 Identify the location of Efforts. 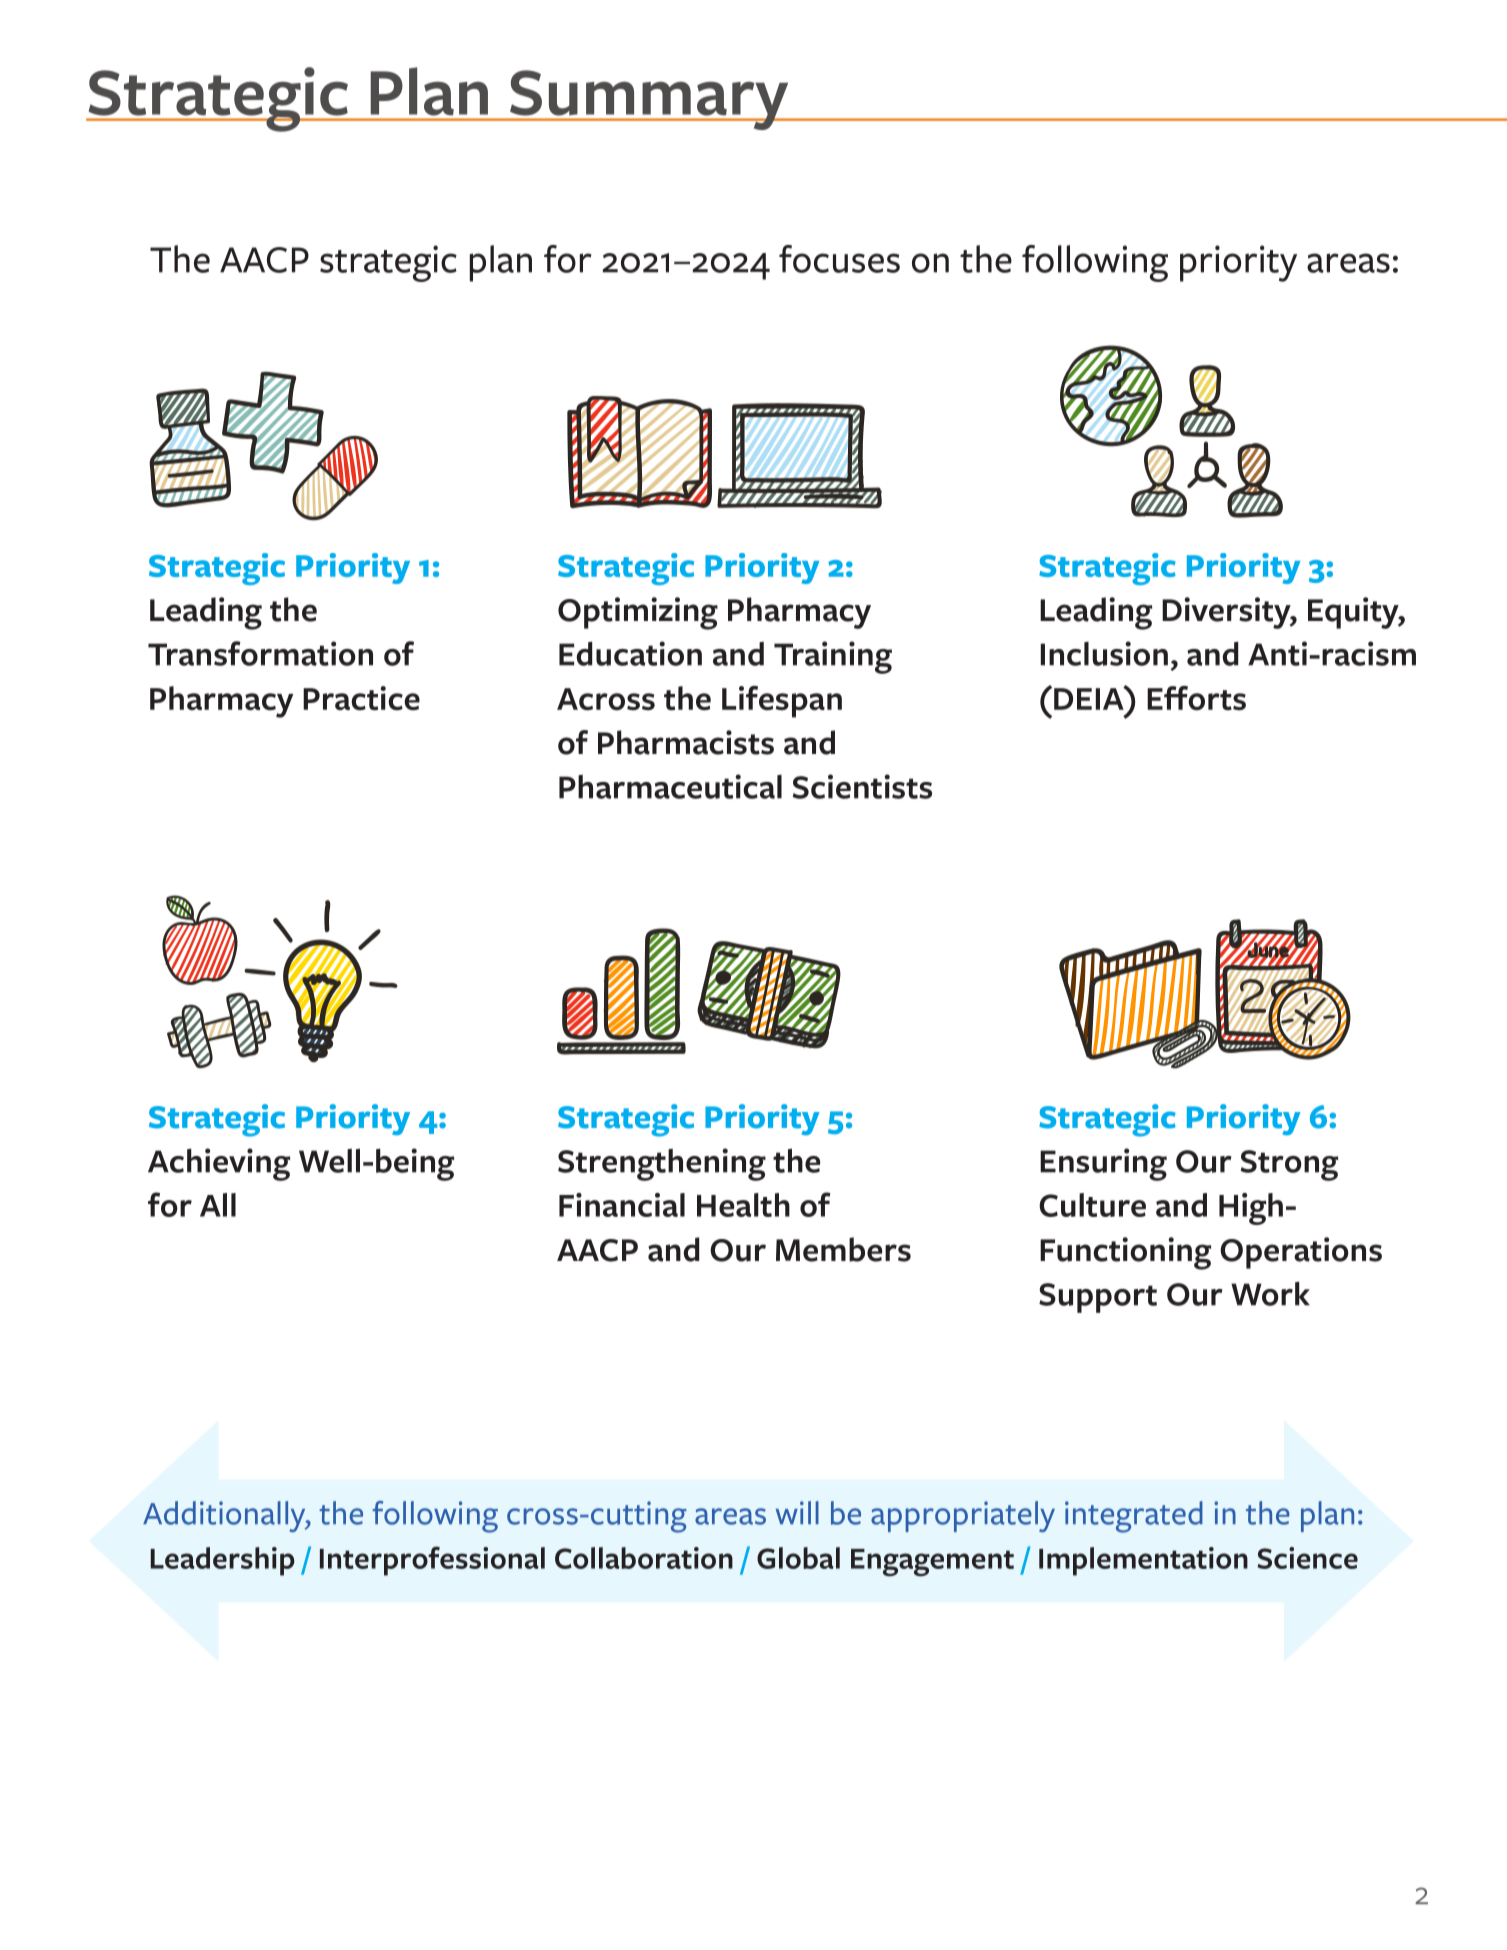
(1196, 698).
